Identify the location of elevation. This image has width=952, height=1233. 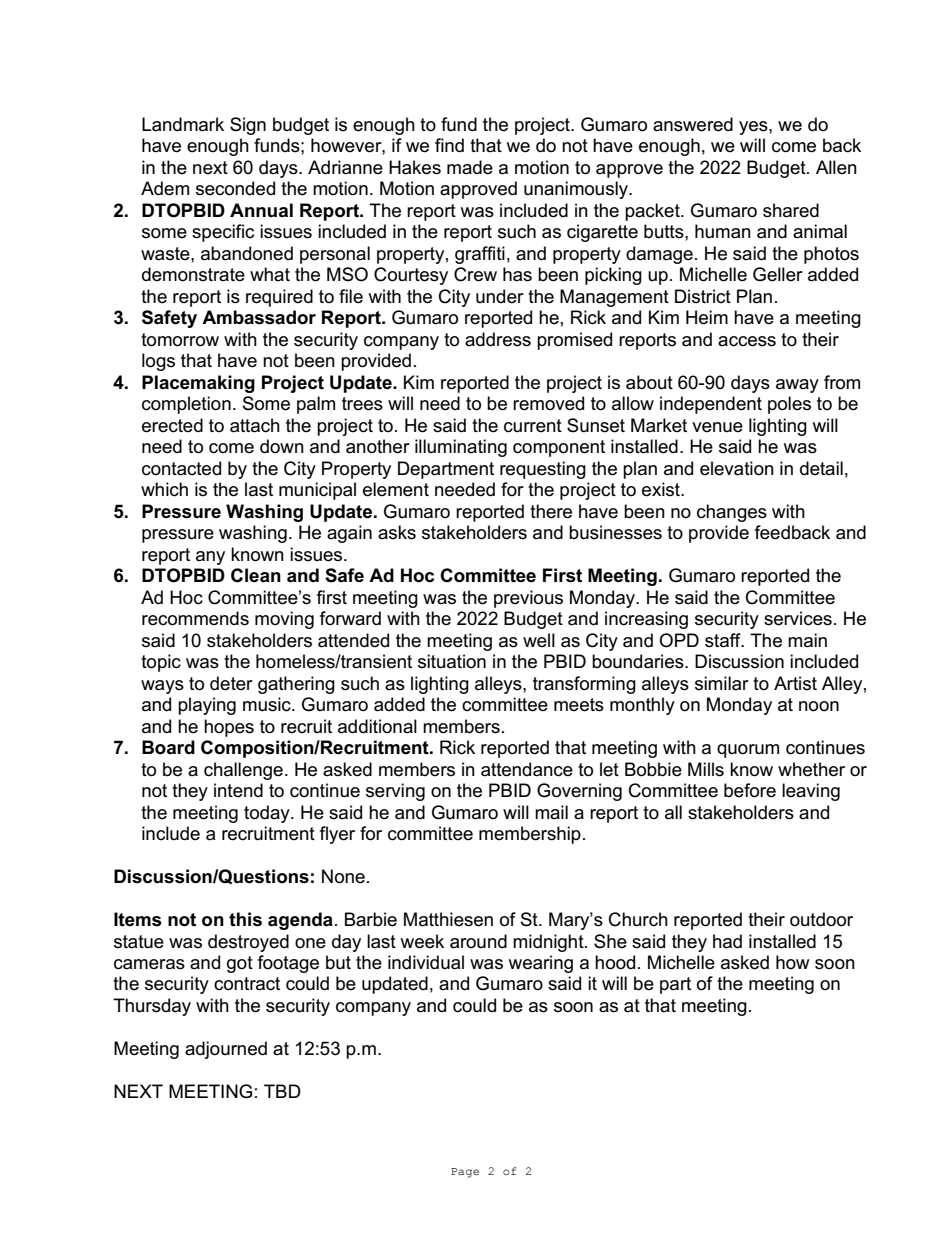
(737, 468).
